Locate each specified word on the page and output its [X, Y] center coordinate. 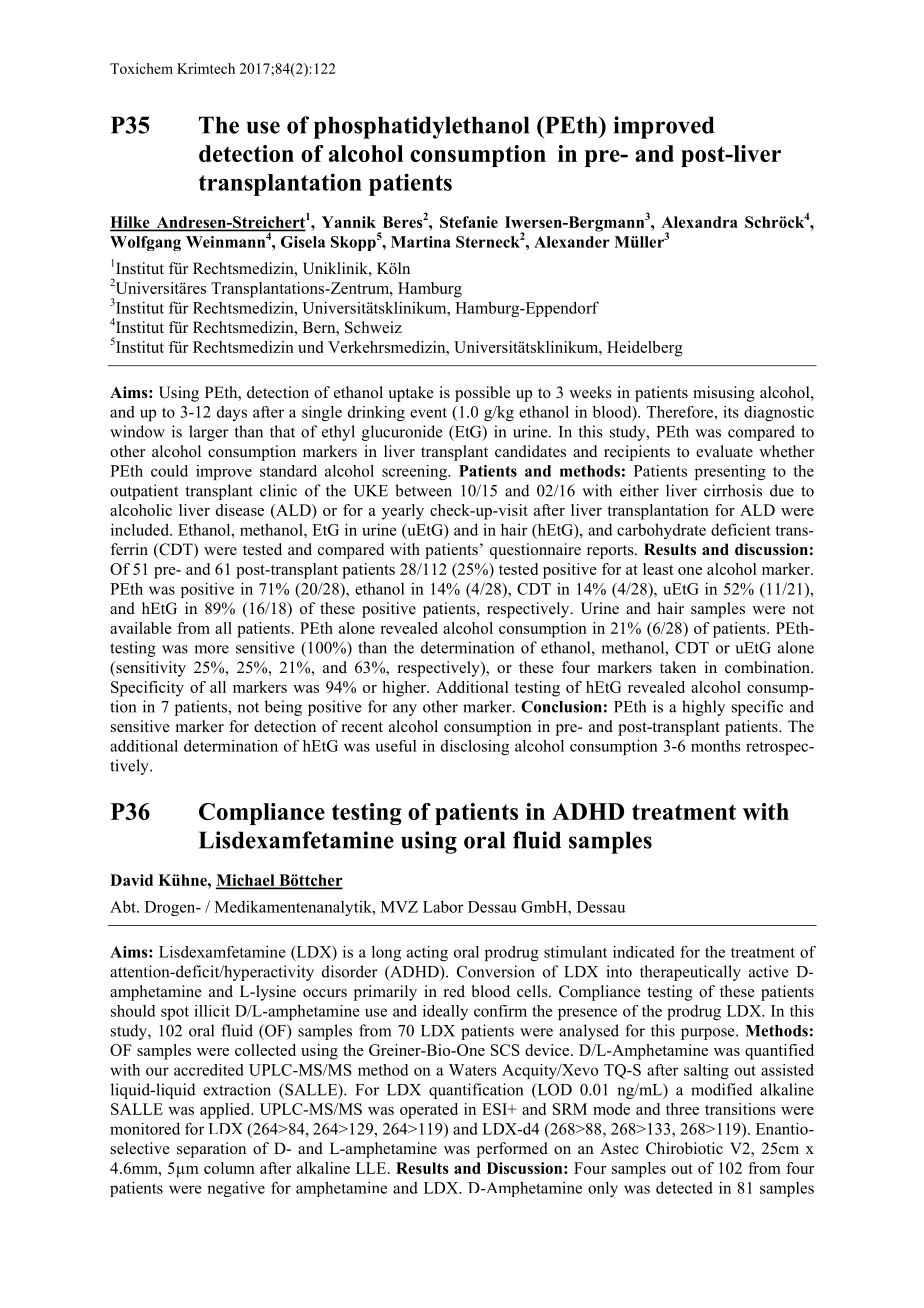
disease [240, 510]
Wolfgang [145, 243]
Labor [443, 906]
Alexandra [699, 222]
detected [684, 1187]
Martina [421, 242]
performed [512, 1150]
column [229, 1168]
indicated [644, 952]
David [131, 880]
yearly [403, 512]
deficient [741, 529]
